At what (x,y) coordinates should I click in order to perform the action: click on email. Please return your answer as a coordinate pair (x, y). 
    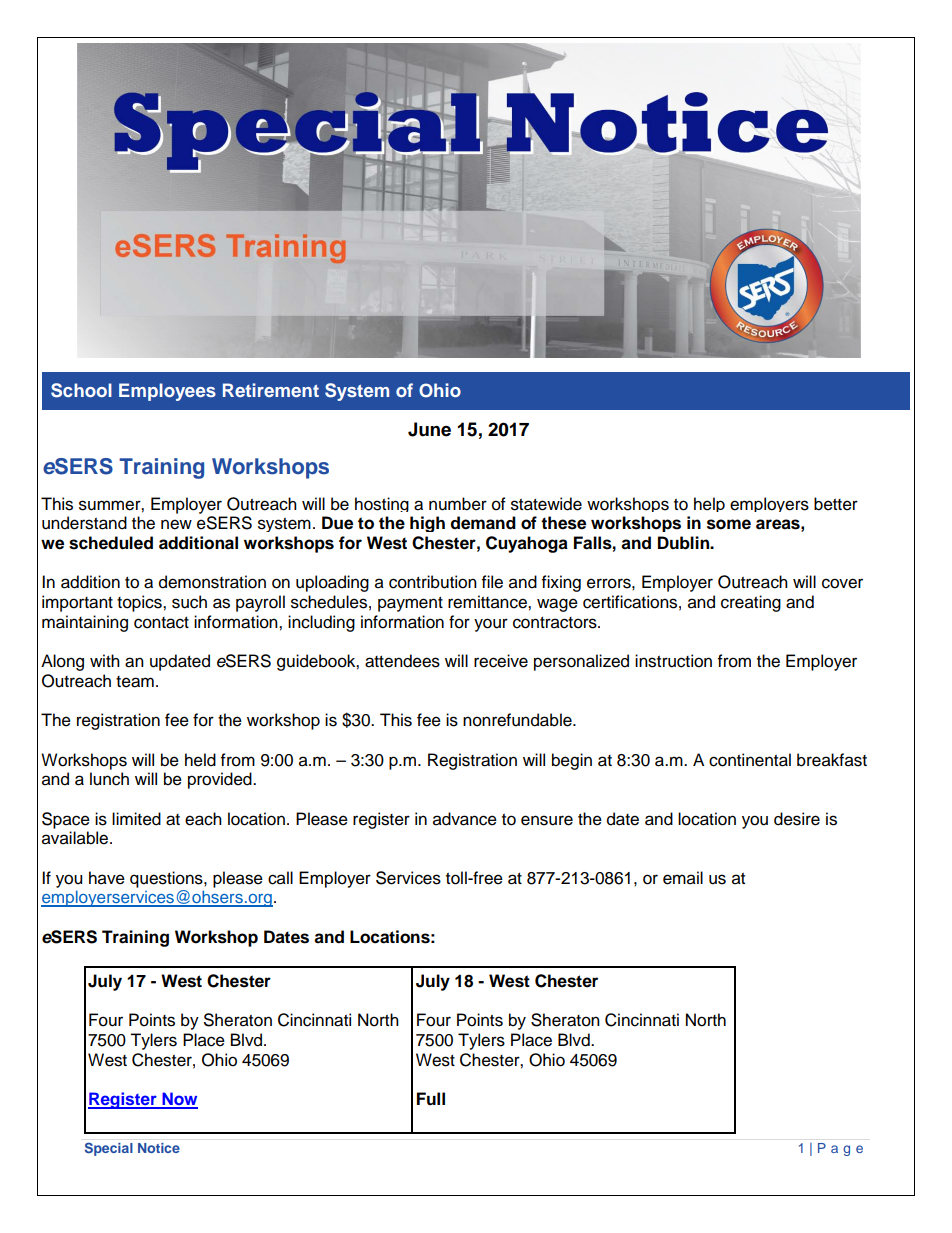
    Looking at the image, I should click on (683, 878).
